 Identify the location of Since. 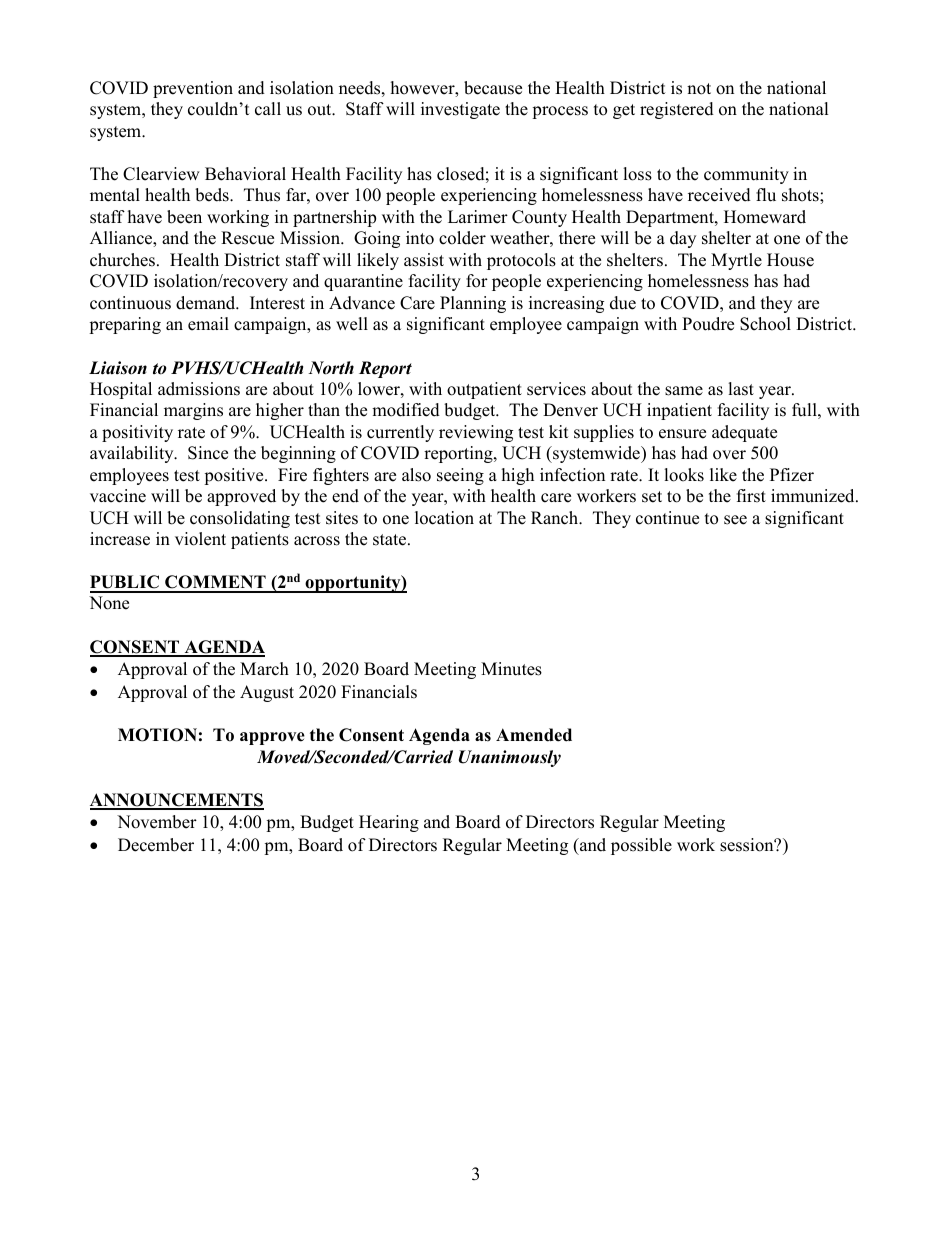
(208, 453).
